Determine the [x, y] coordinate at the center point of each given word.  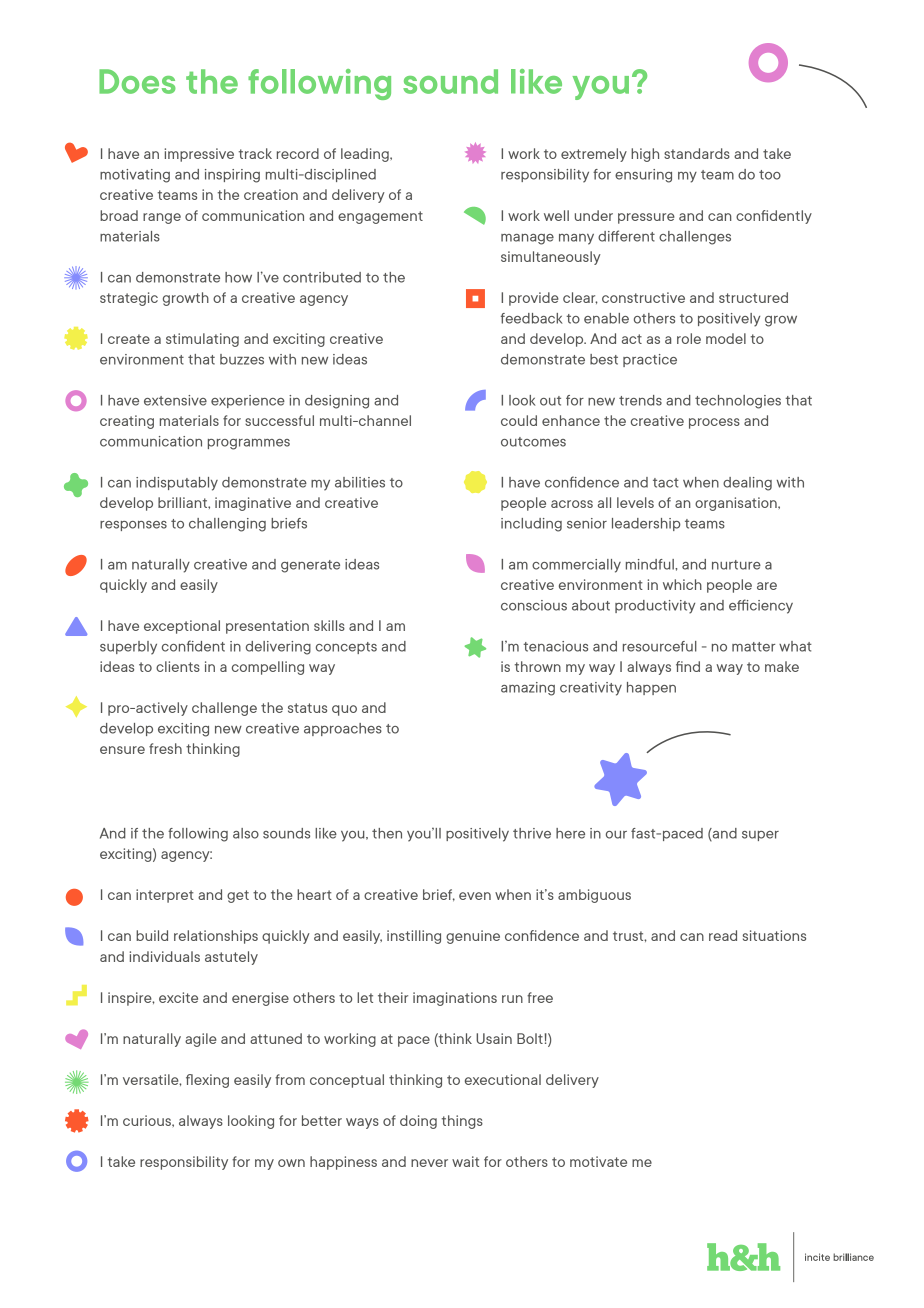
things [462, 1122]
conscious [534, 605]
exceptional [182, 627]
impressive [199, 155]
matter [753, 647]
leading [366, 155]
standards [697, 153]
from [290, 1079]
